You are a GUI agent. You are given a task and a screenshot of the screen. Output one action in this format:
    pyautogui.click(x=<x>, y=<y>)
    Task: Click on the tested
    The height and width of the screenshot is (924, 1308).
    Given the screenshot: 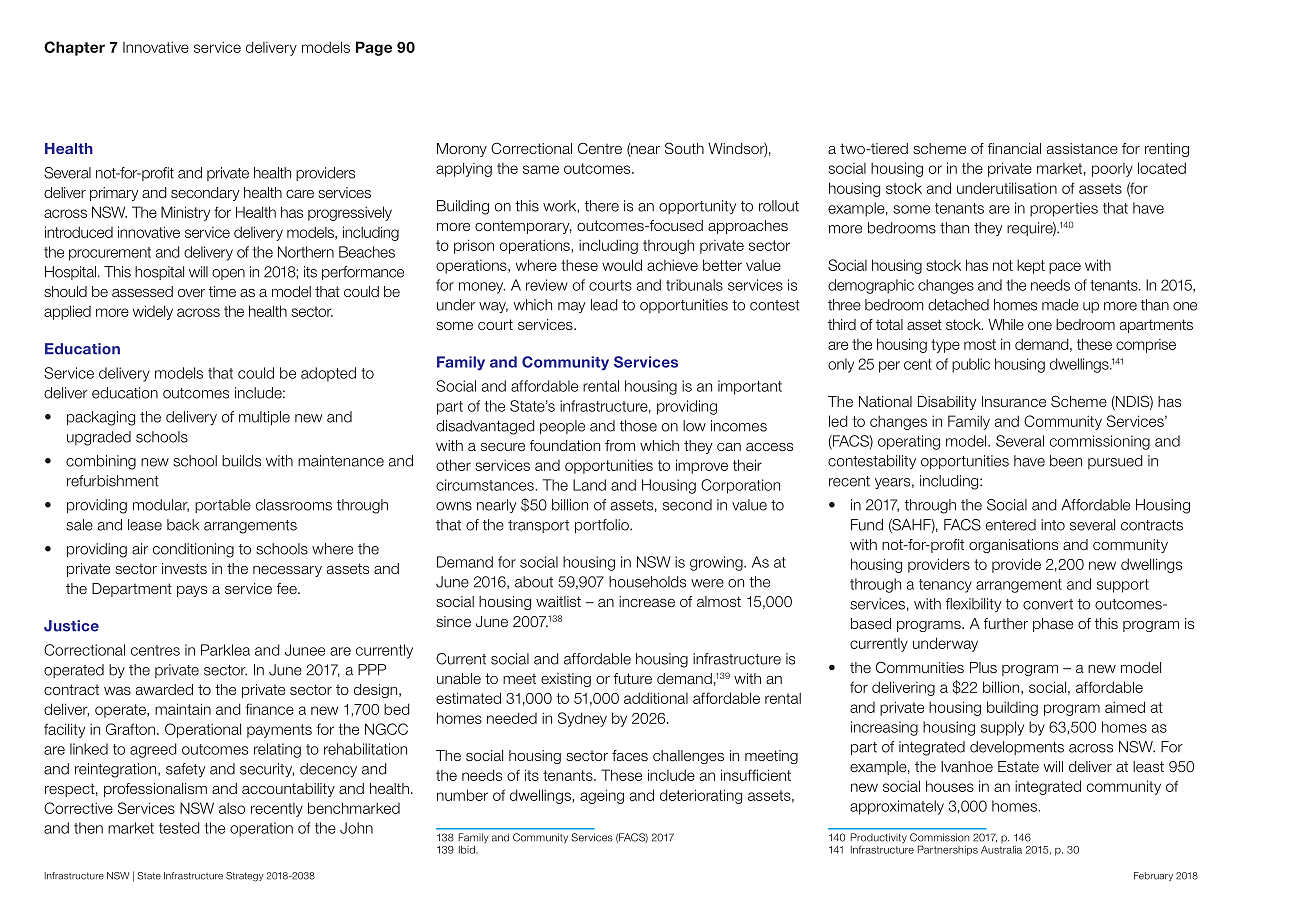 What is the action you would take?
    pyautogui.click(x=179, y=828)
